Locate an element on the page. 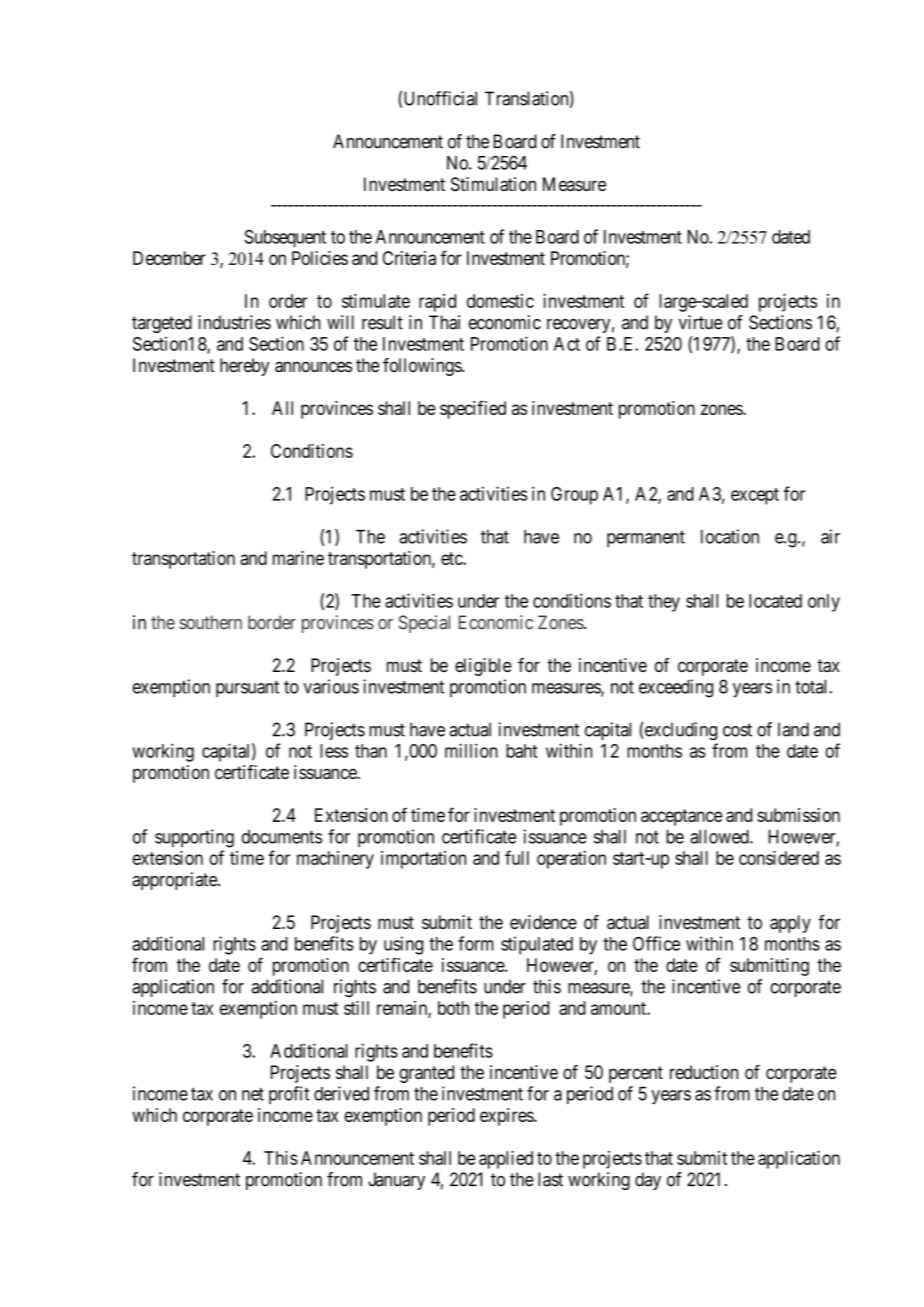  Subsequent is located at coordinates (285, 238).
